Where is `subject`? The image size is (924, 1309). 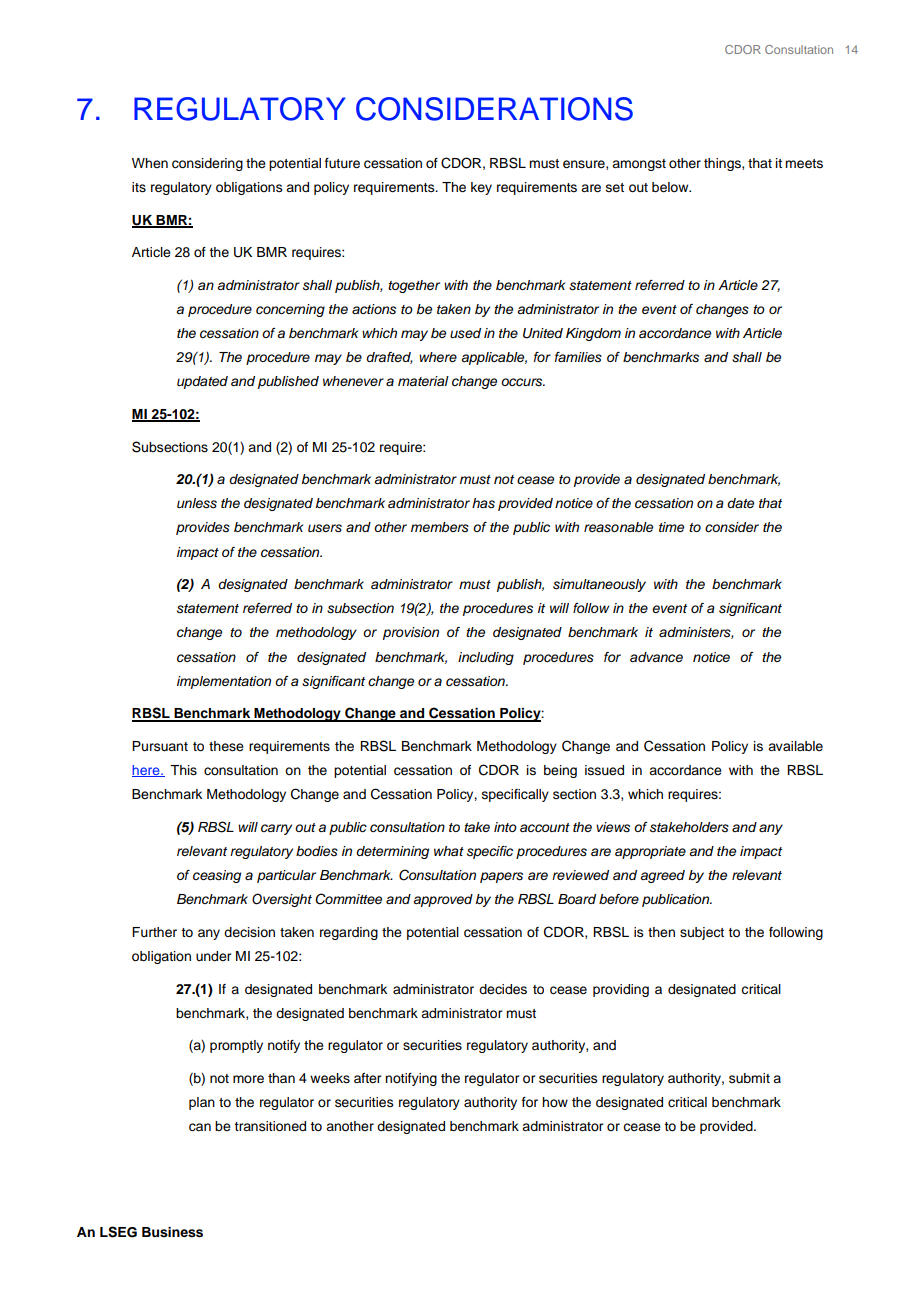 subject is located at coordinates (702, 933).
